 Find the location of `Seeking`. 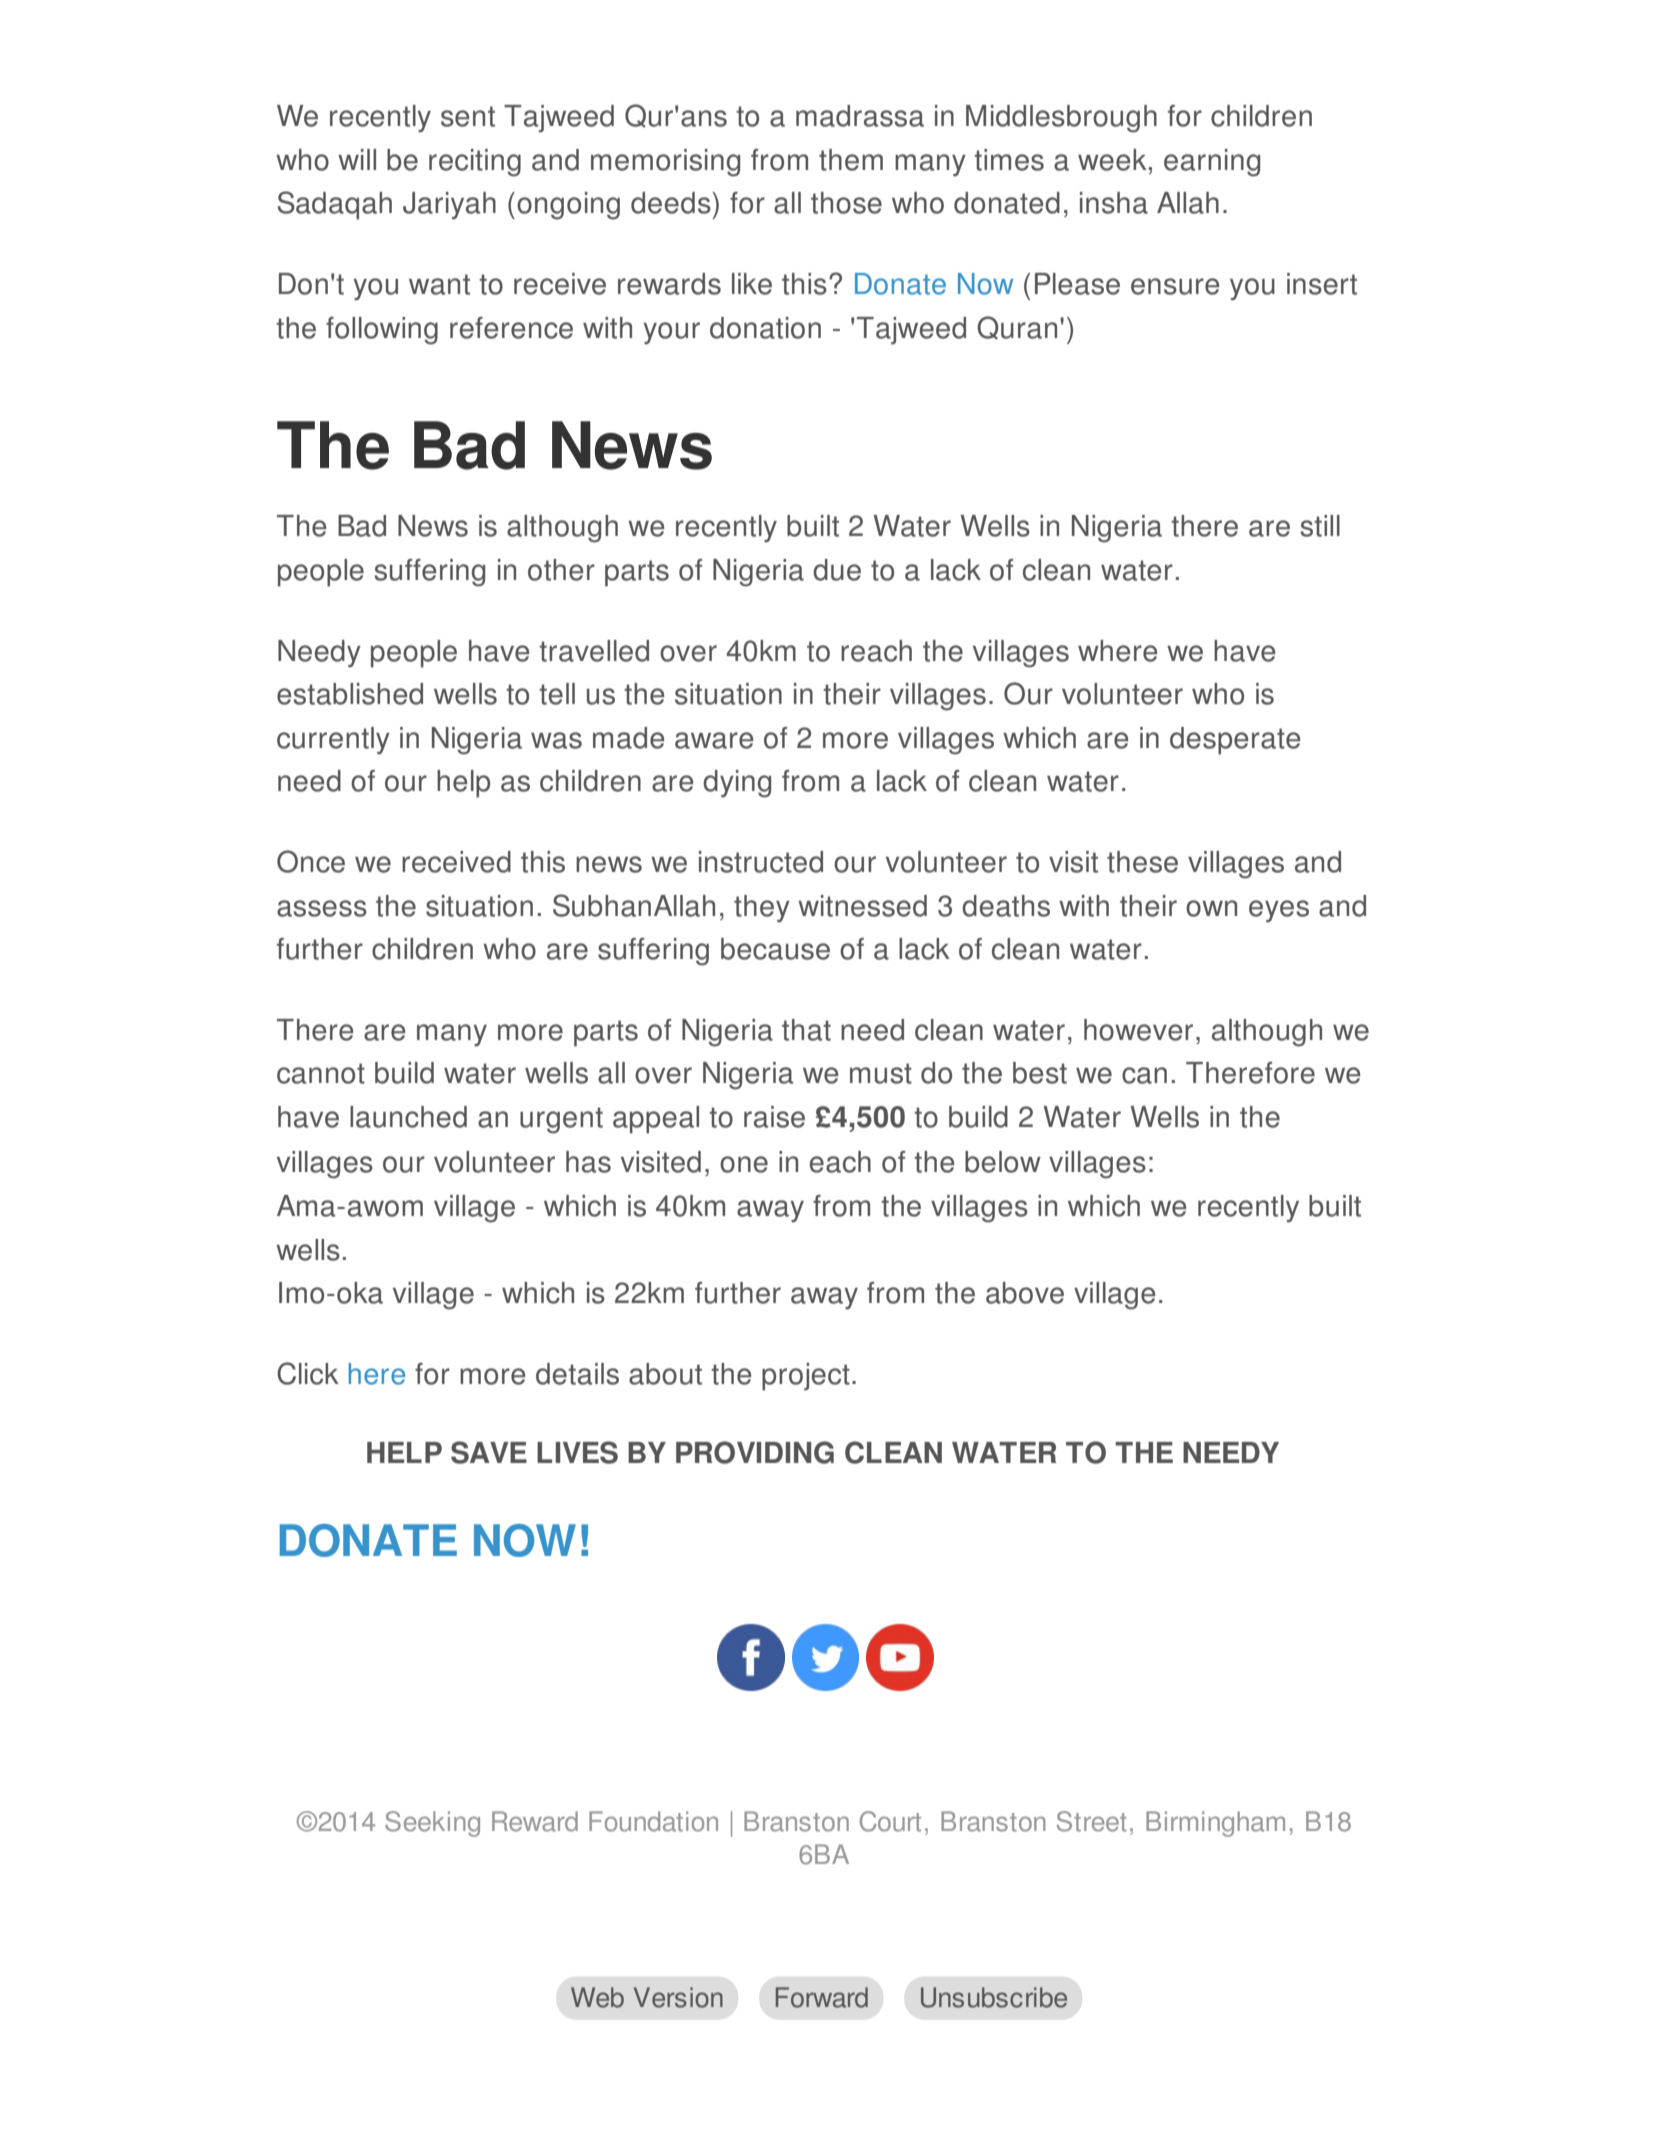

Seeking is located at coordinates (432, 1824).
